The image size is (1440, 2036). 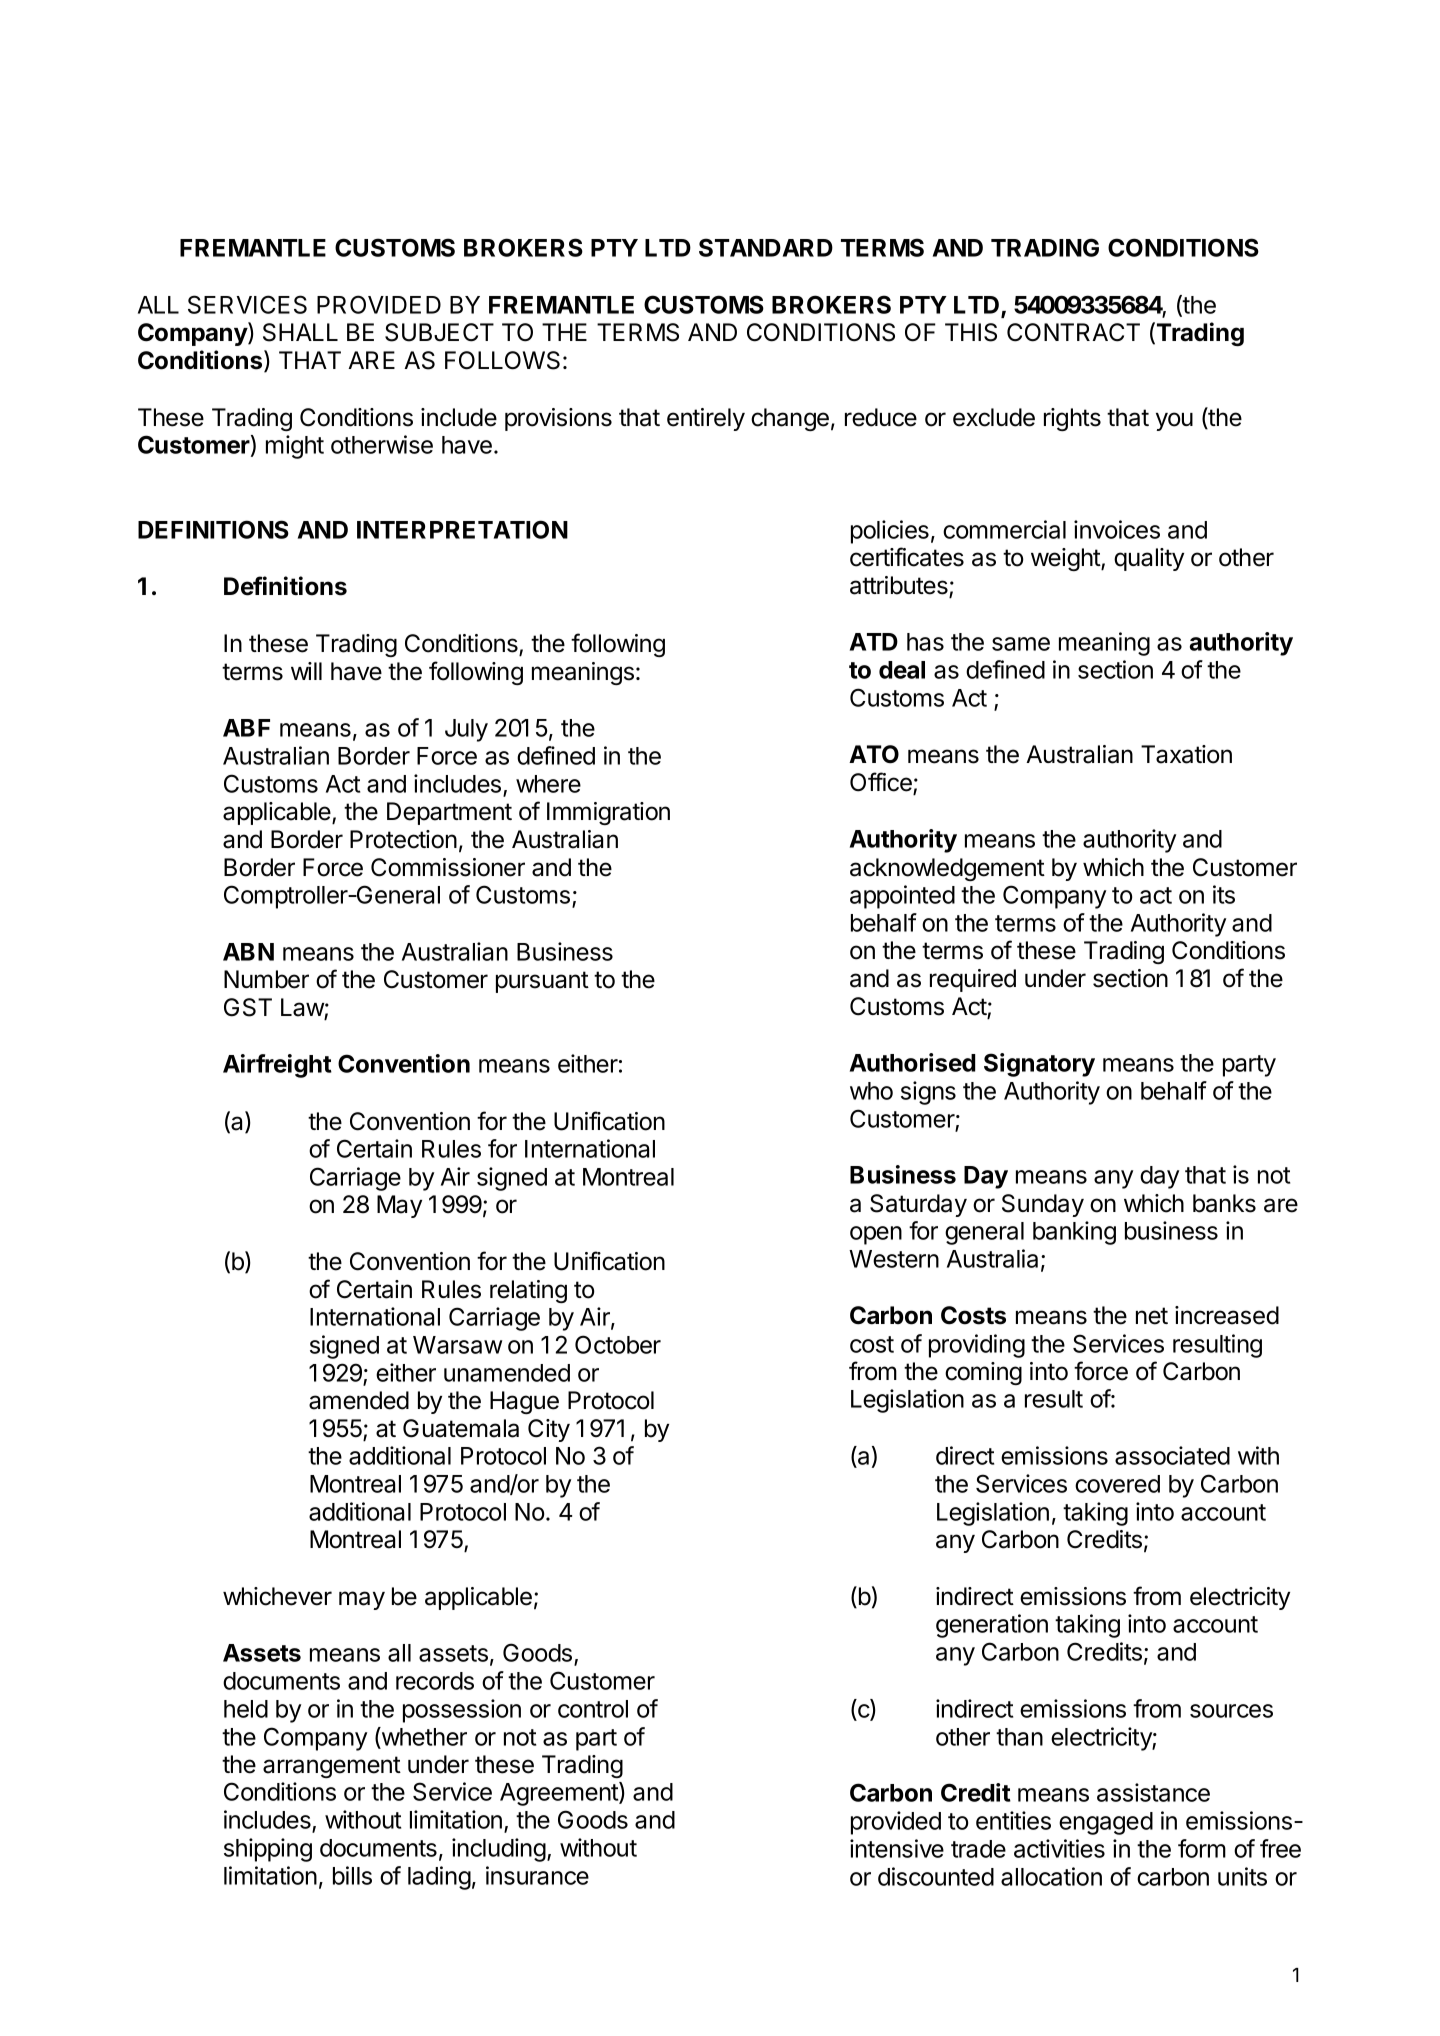 What do you see at coordinates (936, 1876) in the document?
I see `discounted` at bounding box center [936, 1876].
